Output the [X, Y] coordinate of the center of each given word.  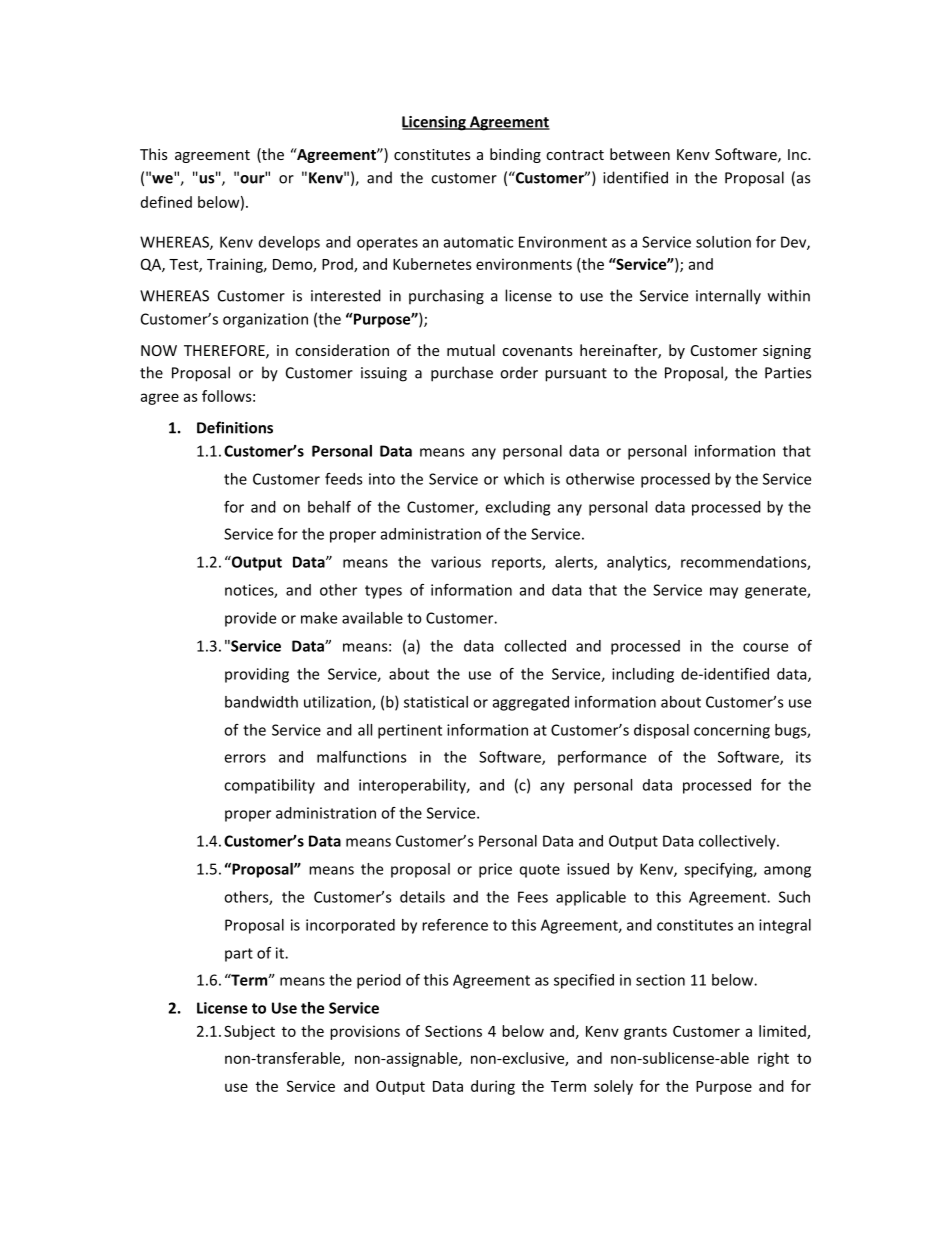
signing [787, 352]
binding [515, 155]
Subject [249, 1032]
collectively [738, 842]
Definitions [235, 427]
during [493, 1087]
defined [166, 202]
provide [250, 619]
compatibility [269, 786]
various [456, 562]
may [724, 593]
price [495, 870]
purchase [462, 374]
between [640, 154]
